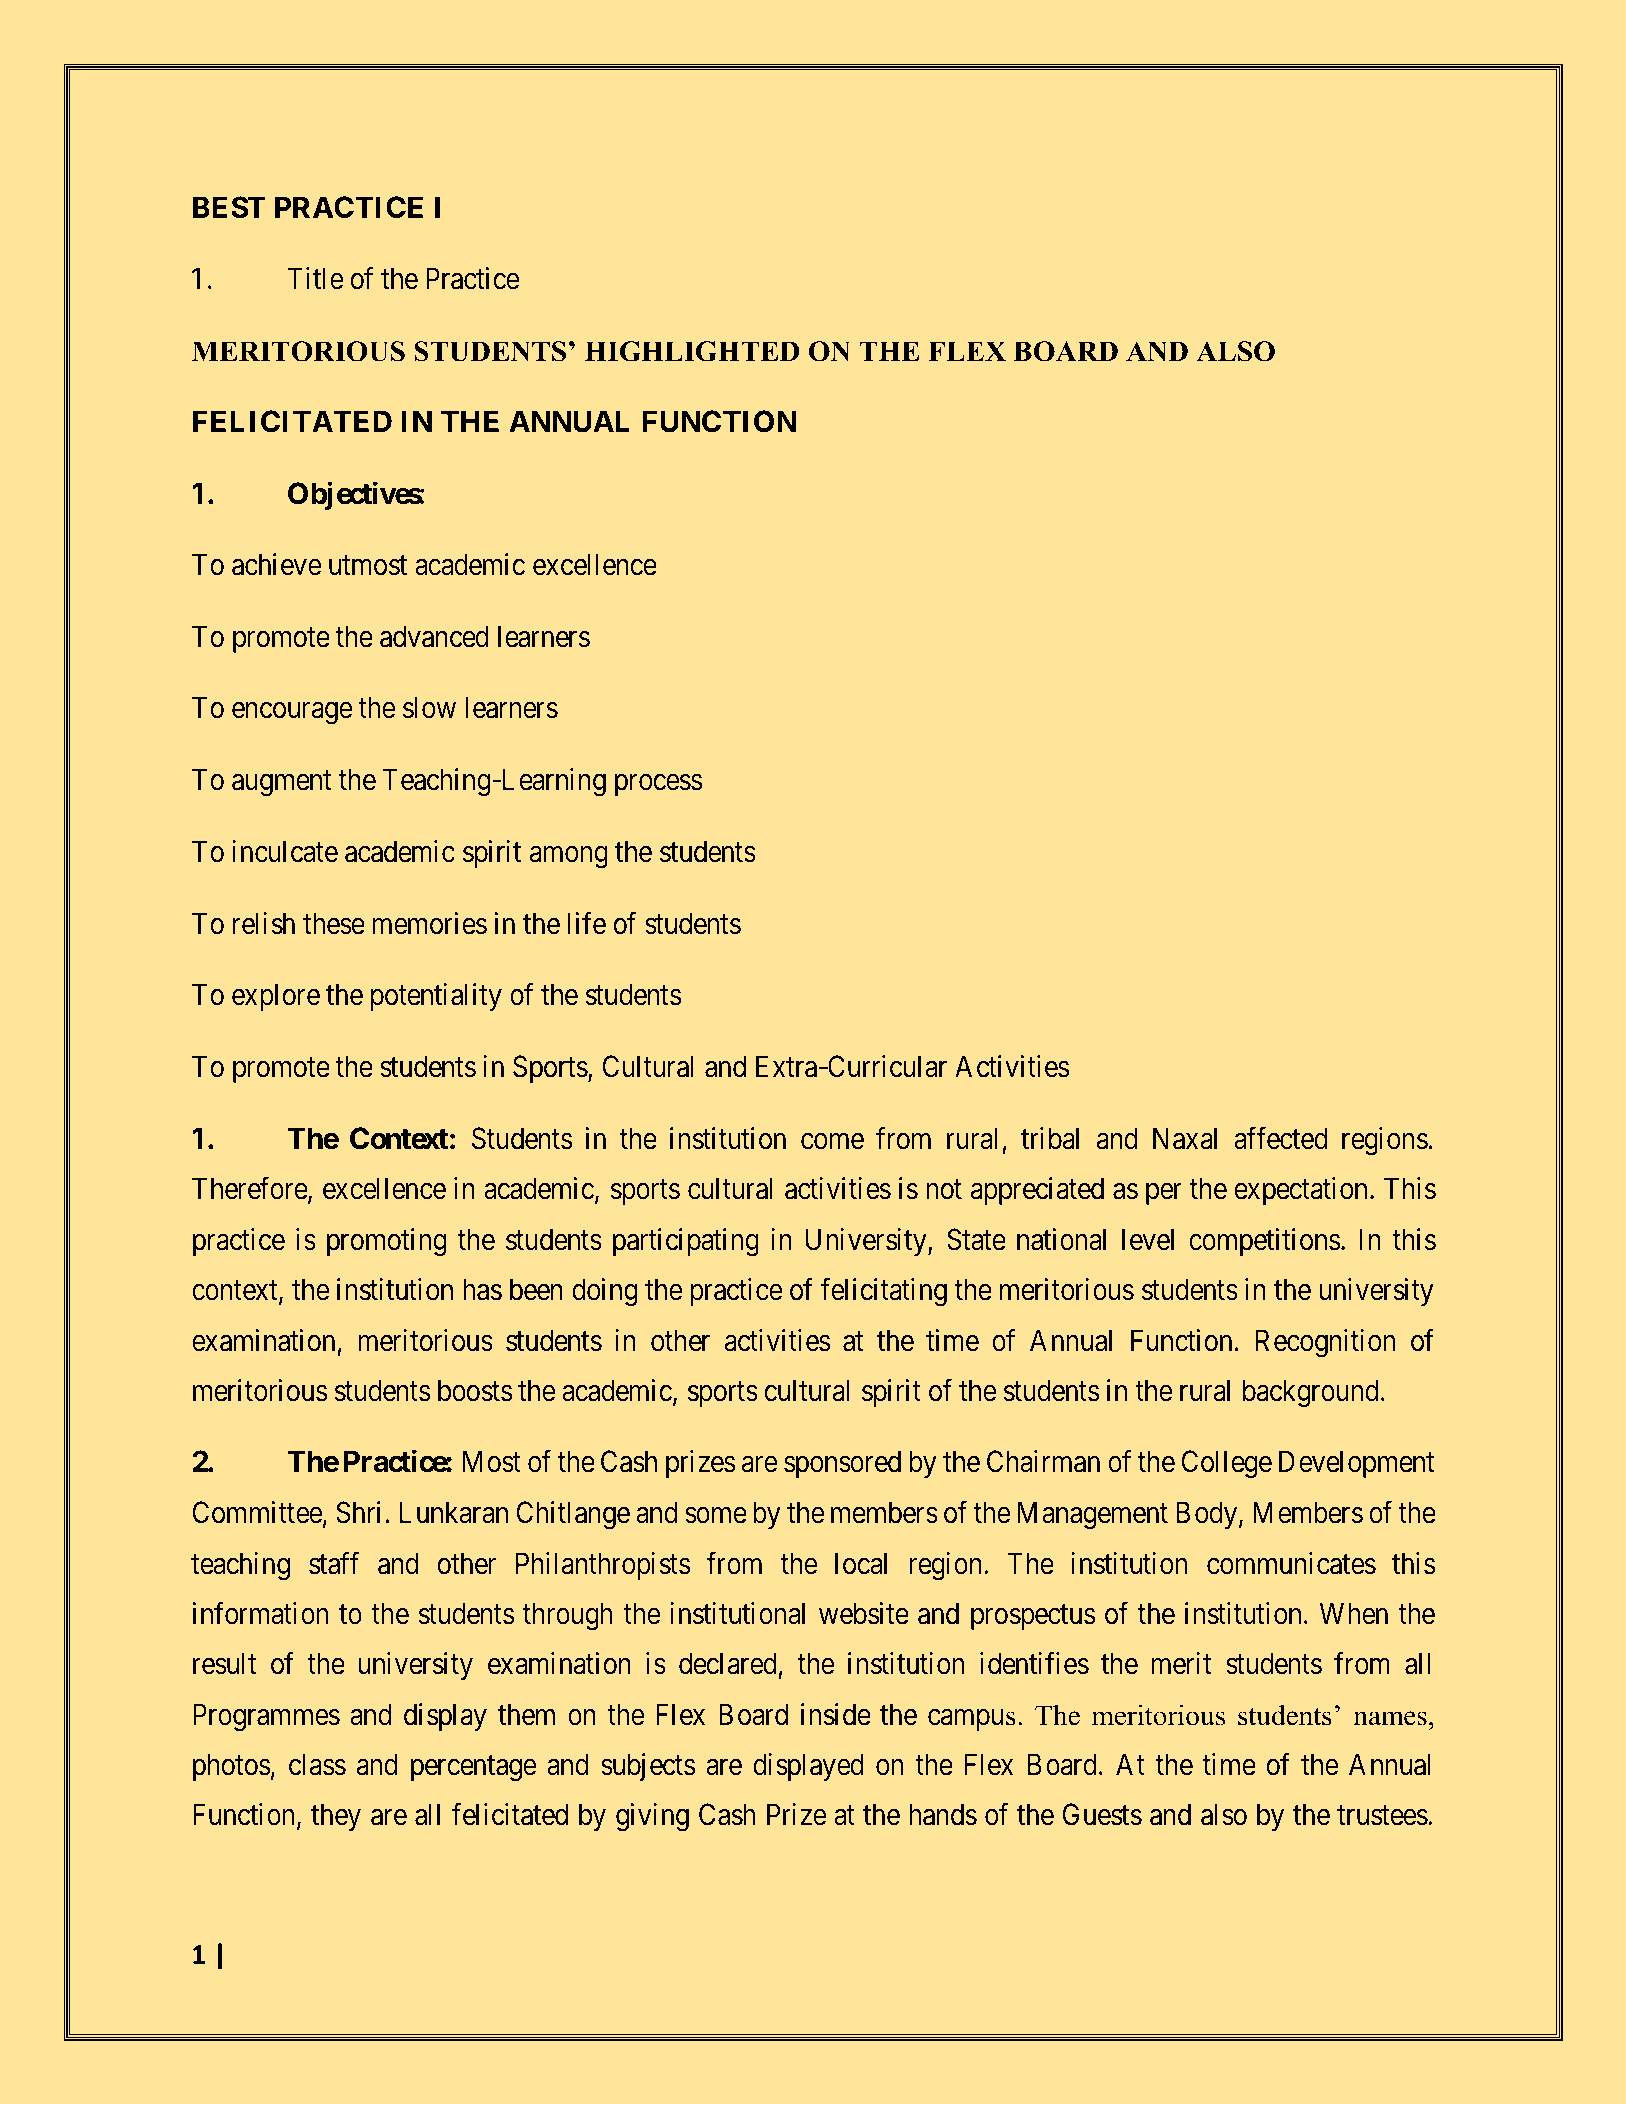 The width and height of the screenshot is (1626, 2104). What do you see at coordinates (836, 1714) in the screenshot?
I see `inside` at bounding box center [836, 1714].
